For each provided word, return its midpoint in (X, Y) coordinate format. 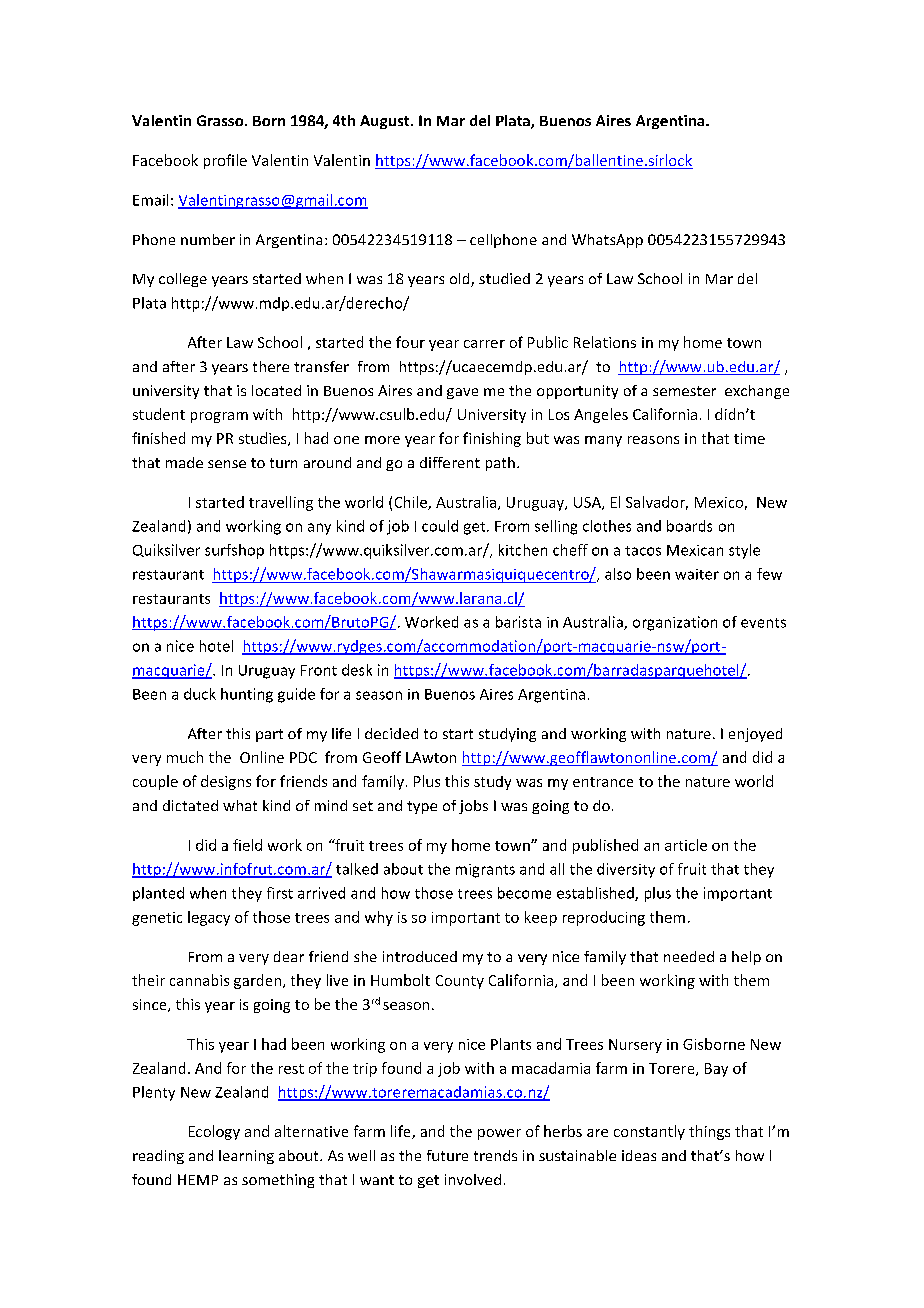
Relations (605, 342)
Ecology (214, 1132)
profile (225, 161)
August (386, 122)
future (447, 1155)
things (709, 1132)
